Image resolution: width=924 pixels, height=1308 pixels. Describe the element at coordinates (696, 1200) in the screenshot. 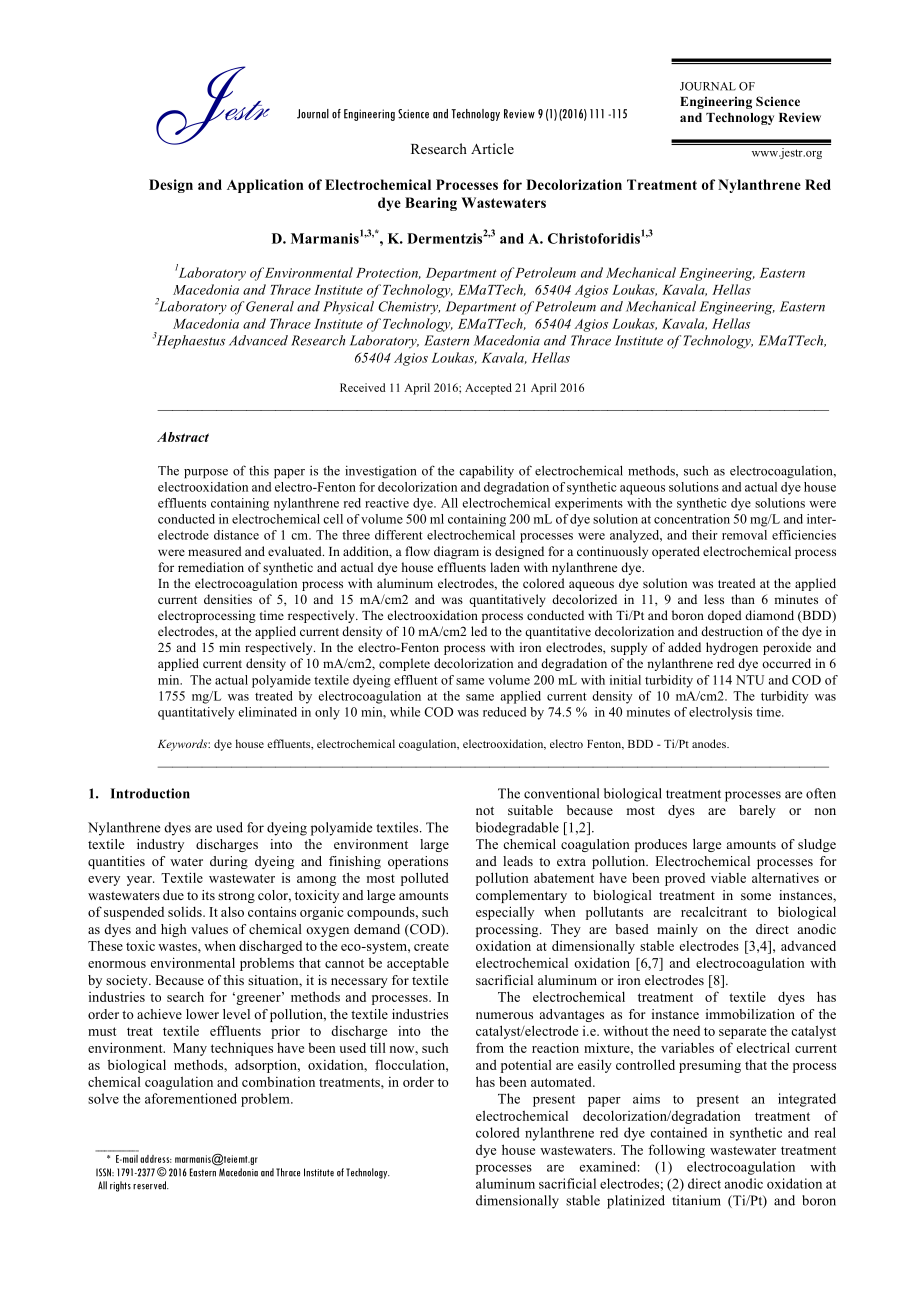

I see `titanium` at that location.
